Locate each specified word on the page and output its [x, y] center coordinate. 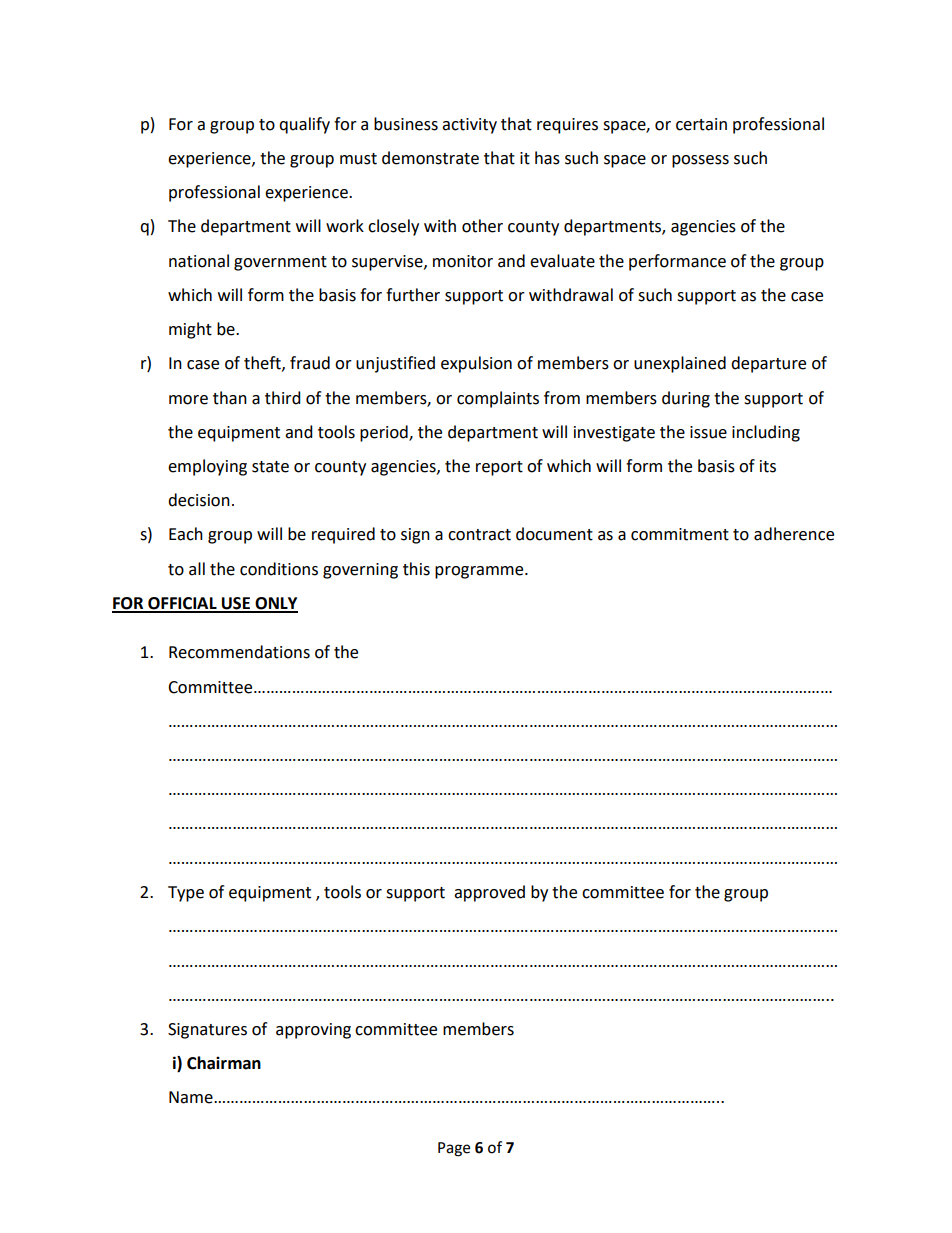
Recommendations [239, 652]
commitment [680, 534]
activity [469, 126]
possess [700, 161]
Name [192, 1097]
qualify [304, 125]
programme [480, 572]
